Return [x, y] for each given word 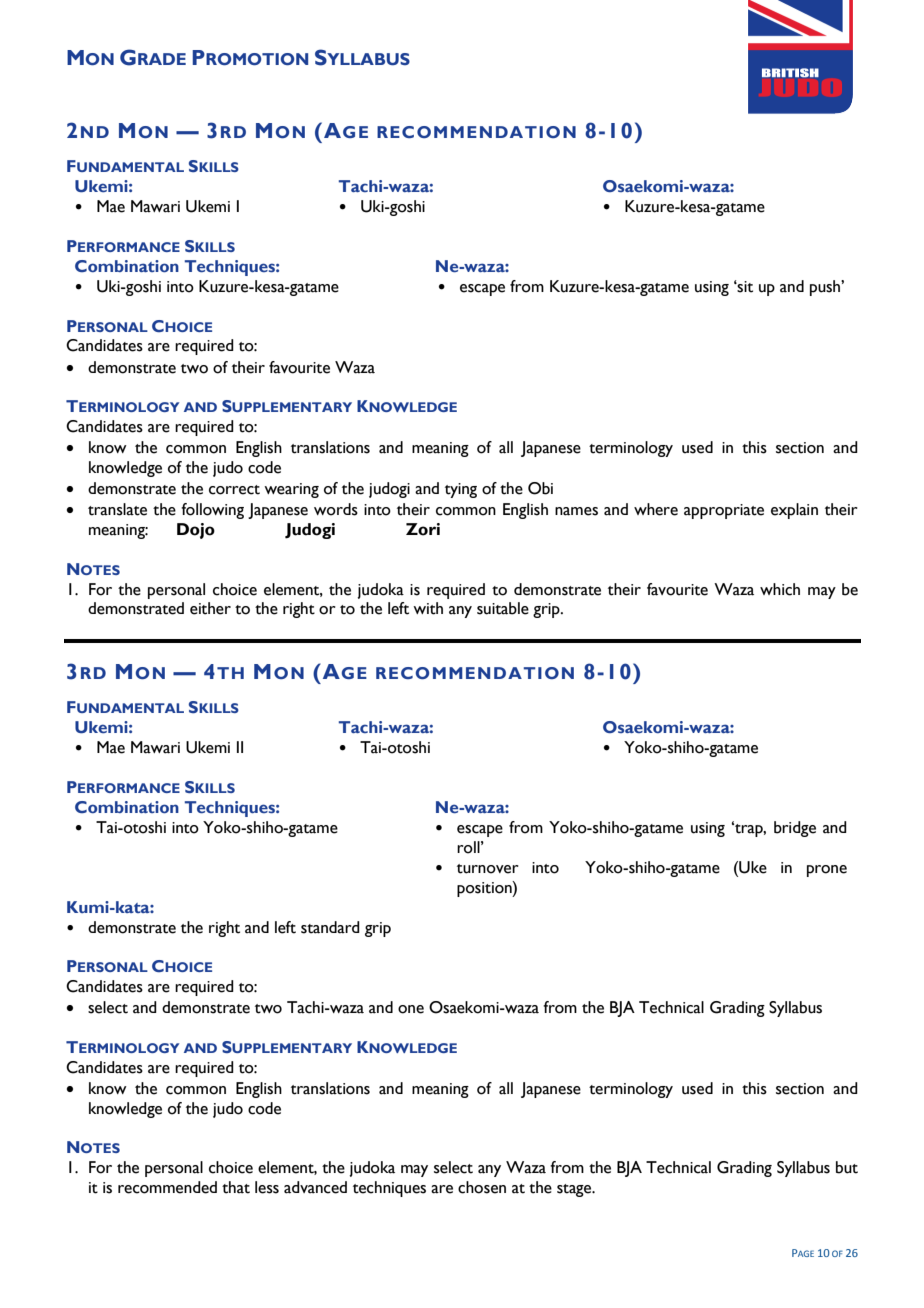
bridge [795, 829]
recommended [167, 1187]
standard [330, 927]
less [267, 1187]
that [236, 1187]
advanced [315, 1187]
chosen [482, 1187]
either [210, 608]
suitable [503, 608]
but [847, 1167]
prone [827, 871]
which [780, 589]
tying [461, 490]
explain [794, 511]
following [212, 511]
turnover [488, 869]
